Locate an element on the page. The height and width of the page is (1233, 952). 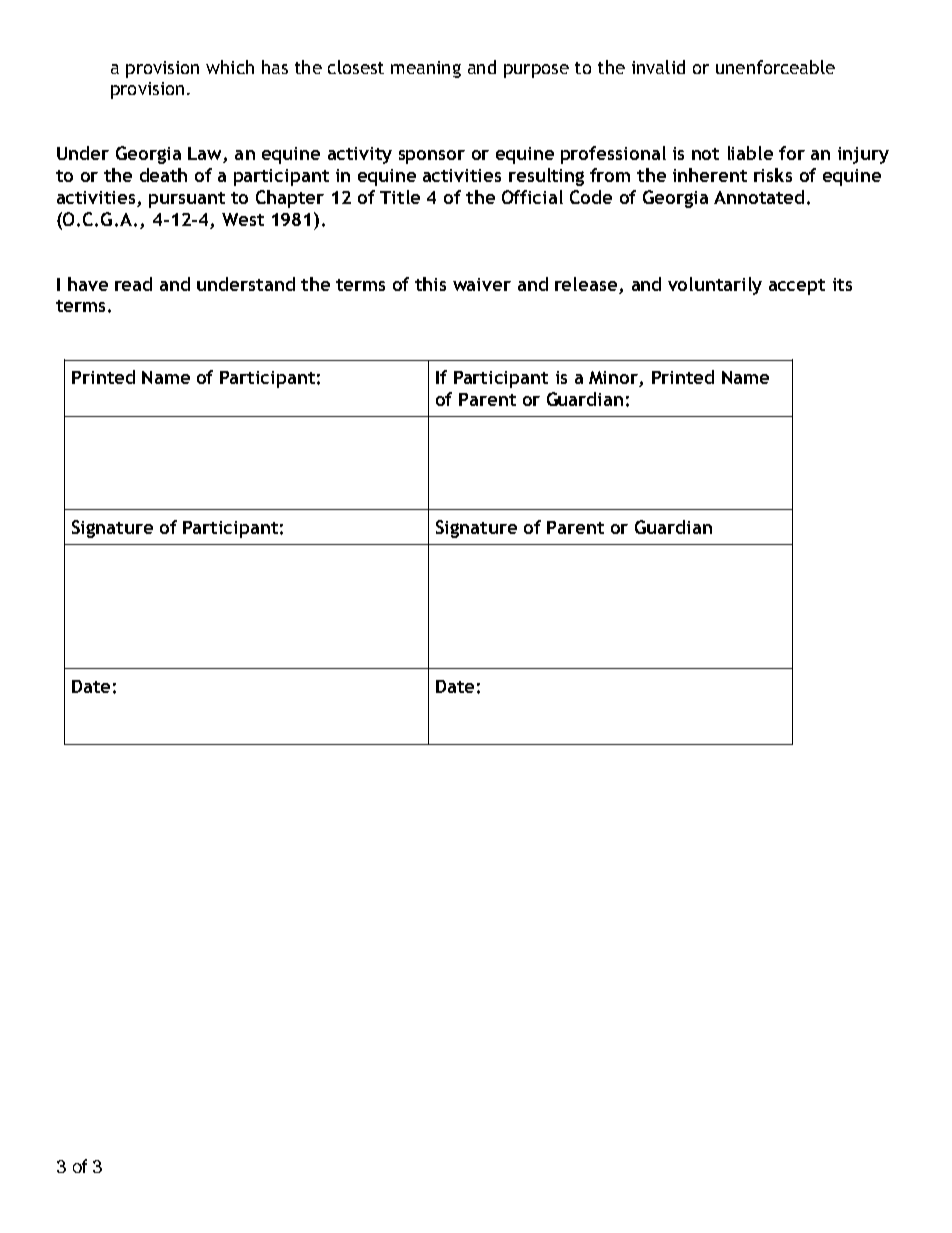
Annotated is located at coordinates (759, 197).
